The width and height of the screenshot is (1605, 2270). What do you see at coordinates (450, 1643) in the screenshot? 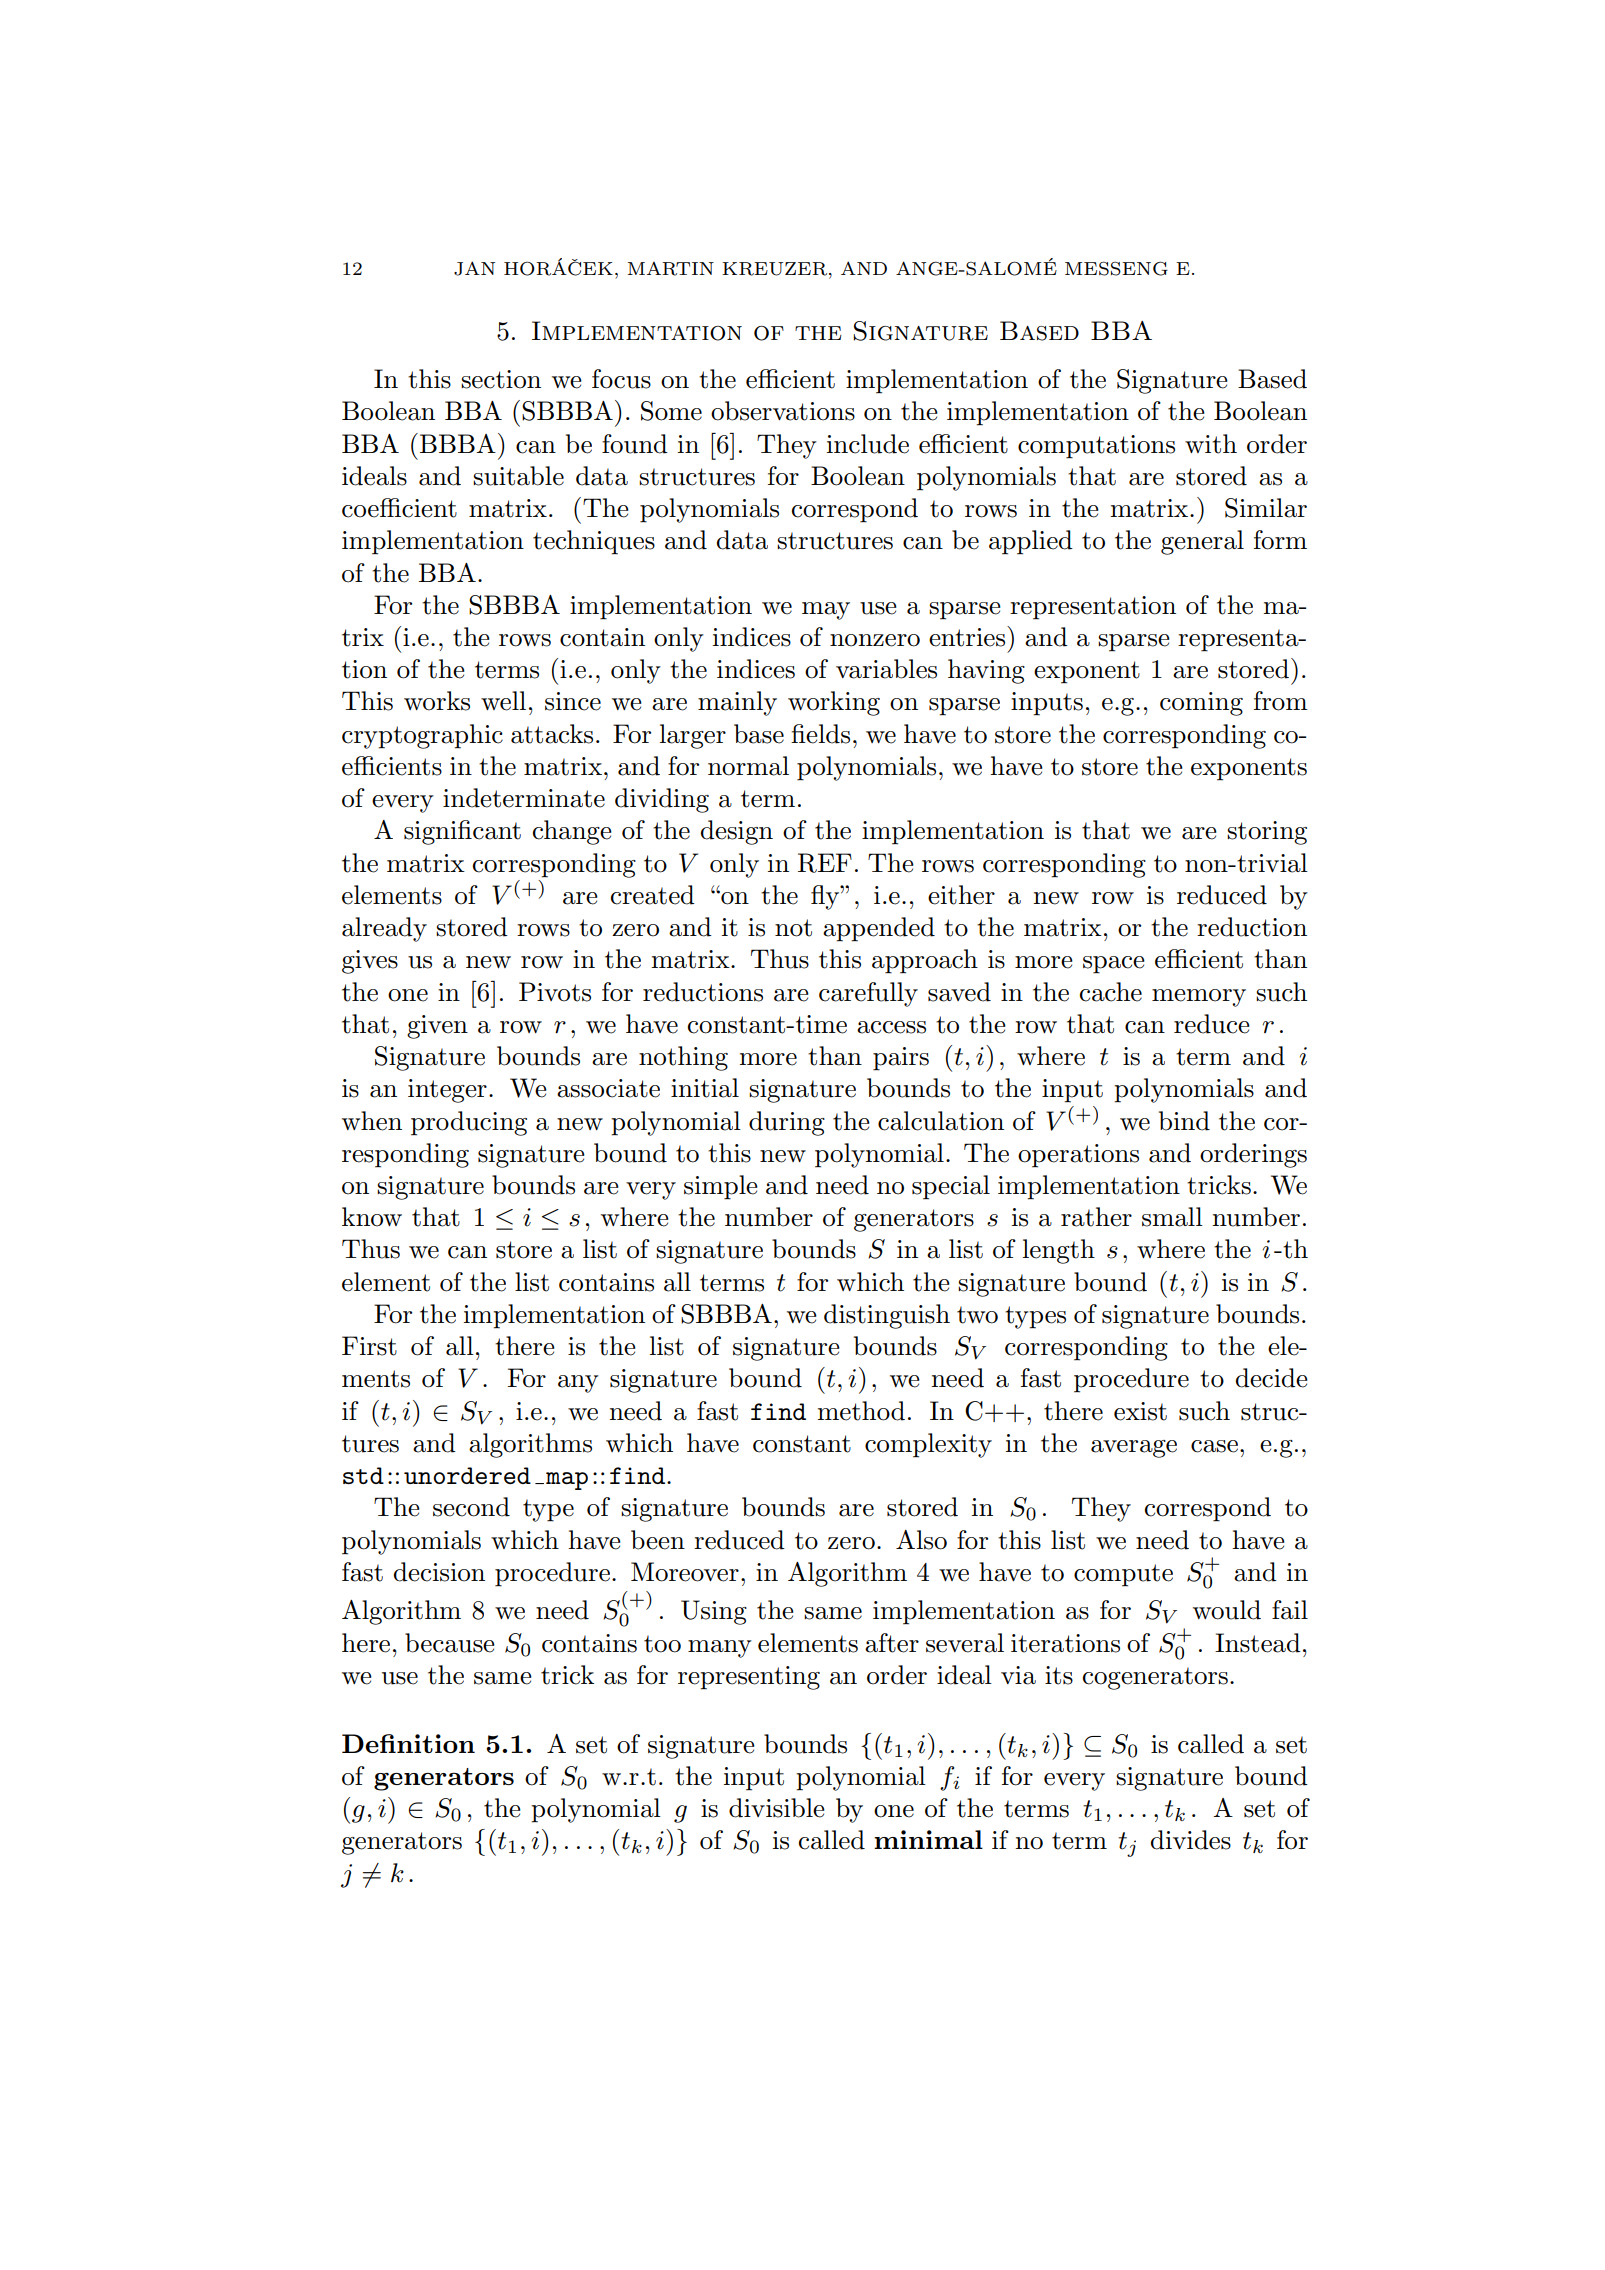
I see `because` at bounding box center [450, 1643].
